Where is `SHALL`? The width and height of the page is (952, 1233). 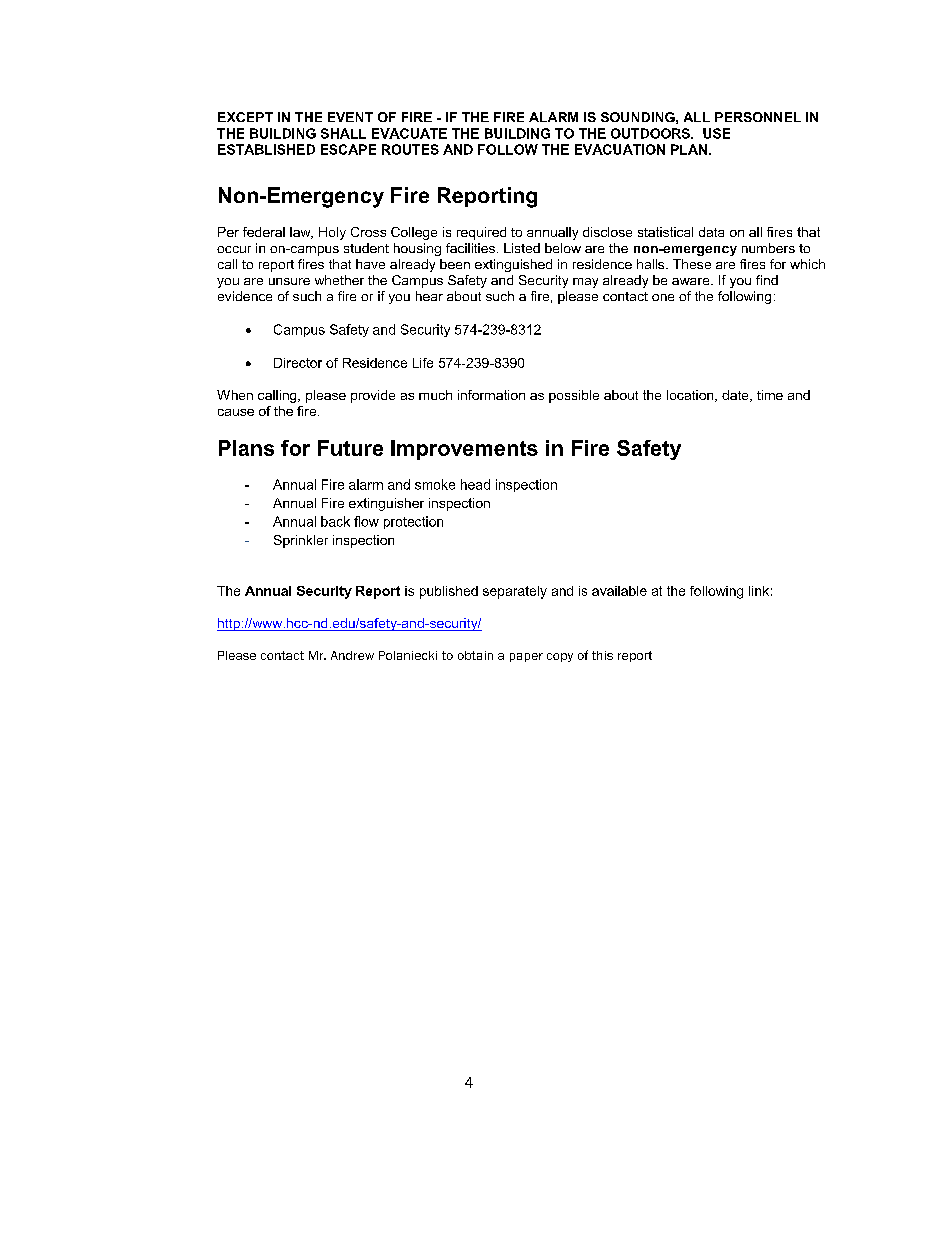
SHALL is located at coordinates (343, 133).
